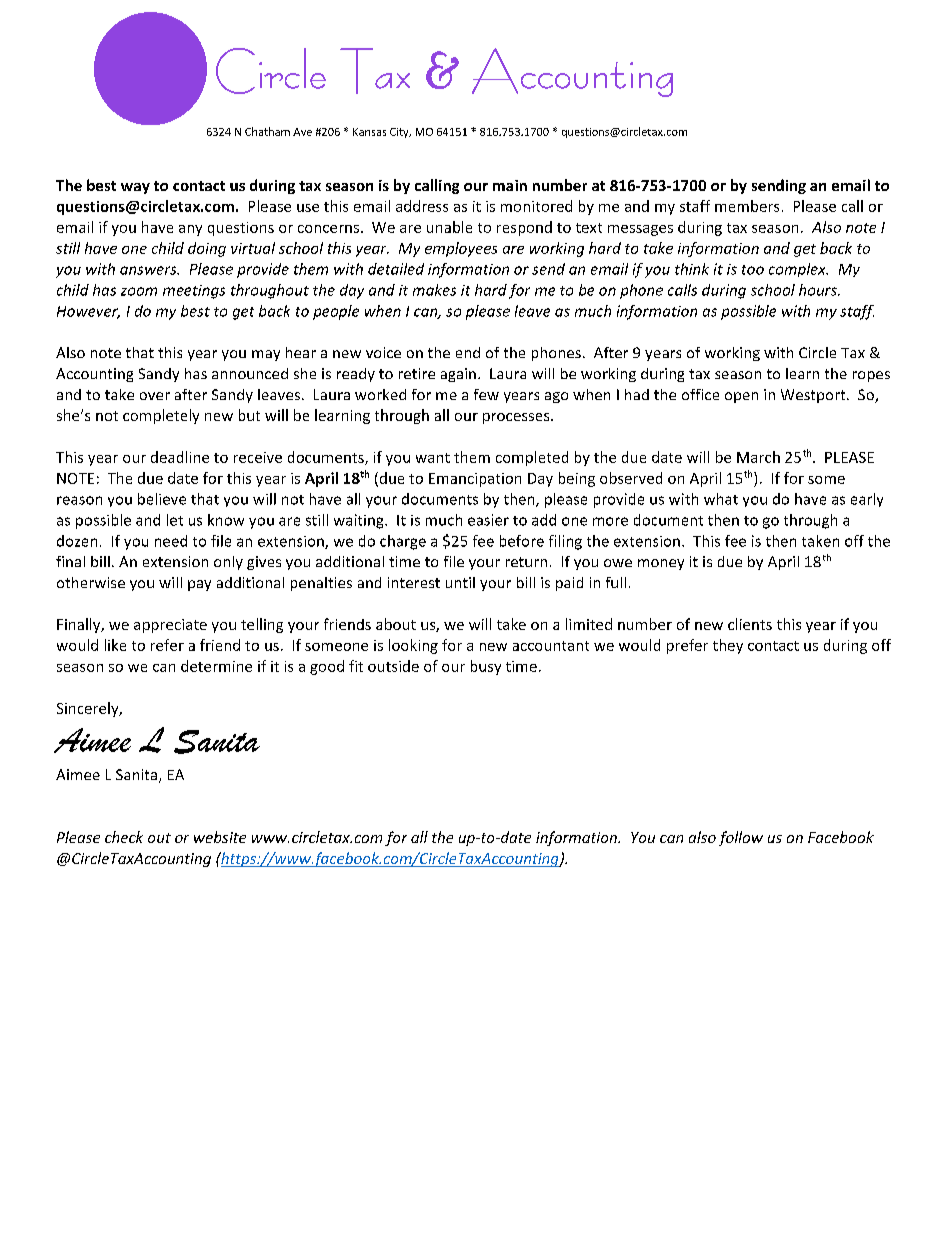  Describe the element at coordinates (135, 188) in the page. I see `way` at that location.
